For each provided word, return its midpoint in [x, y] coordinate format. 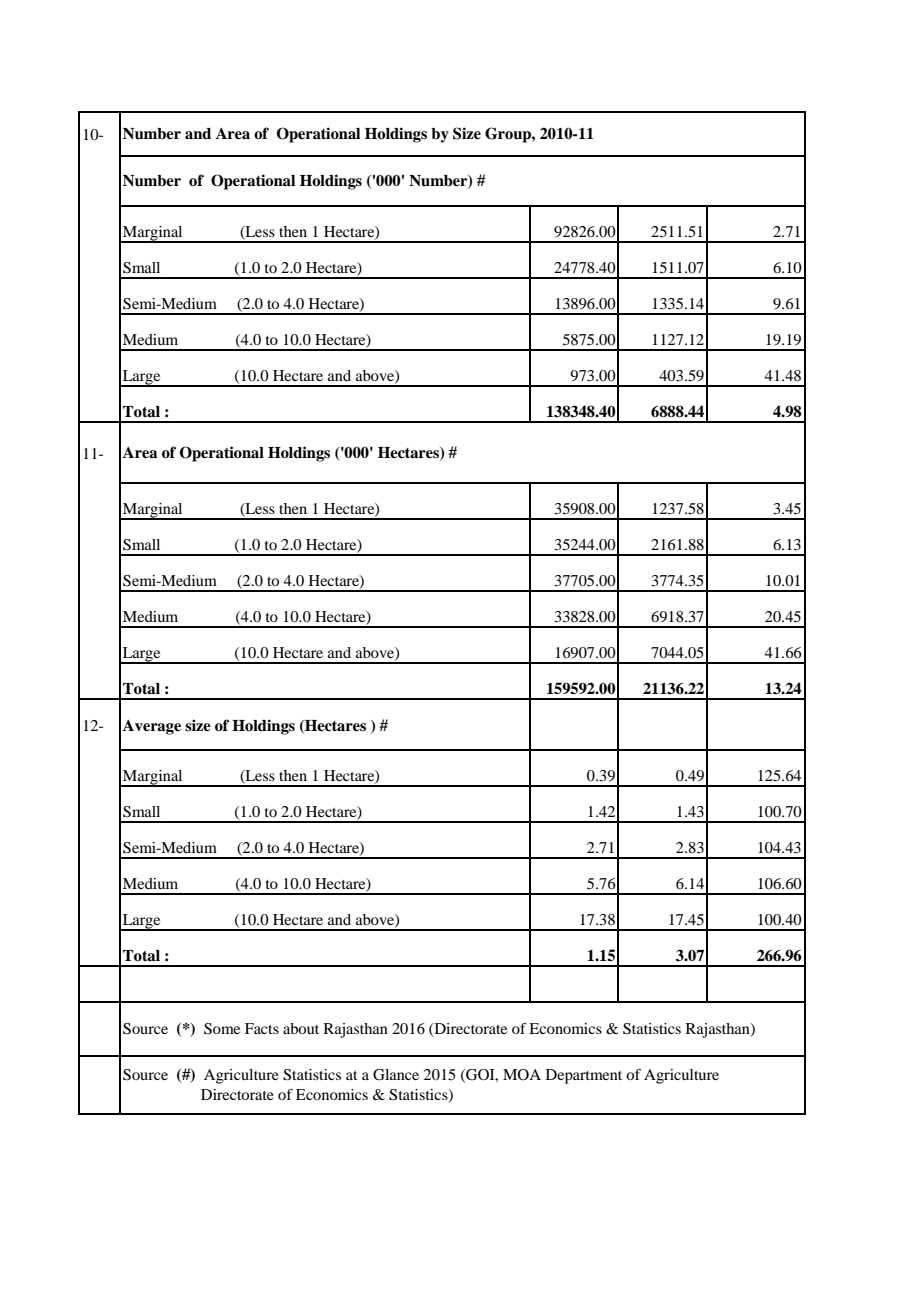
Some [222, 1029]
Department [584, 1076]
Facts [262, 1028]
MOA [522, 1075]
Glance [396, 1075]
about [301, 1028]
